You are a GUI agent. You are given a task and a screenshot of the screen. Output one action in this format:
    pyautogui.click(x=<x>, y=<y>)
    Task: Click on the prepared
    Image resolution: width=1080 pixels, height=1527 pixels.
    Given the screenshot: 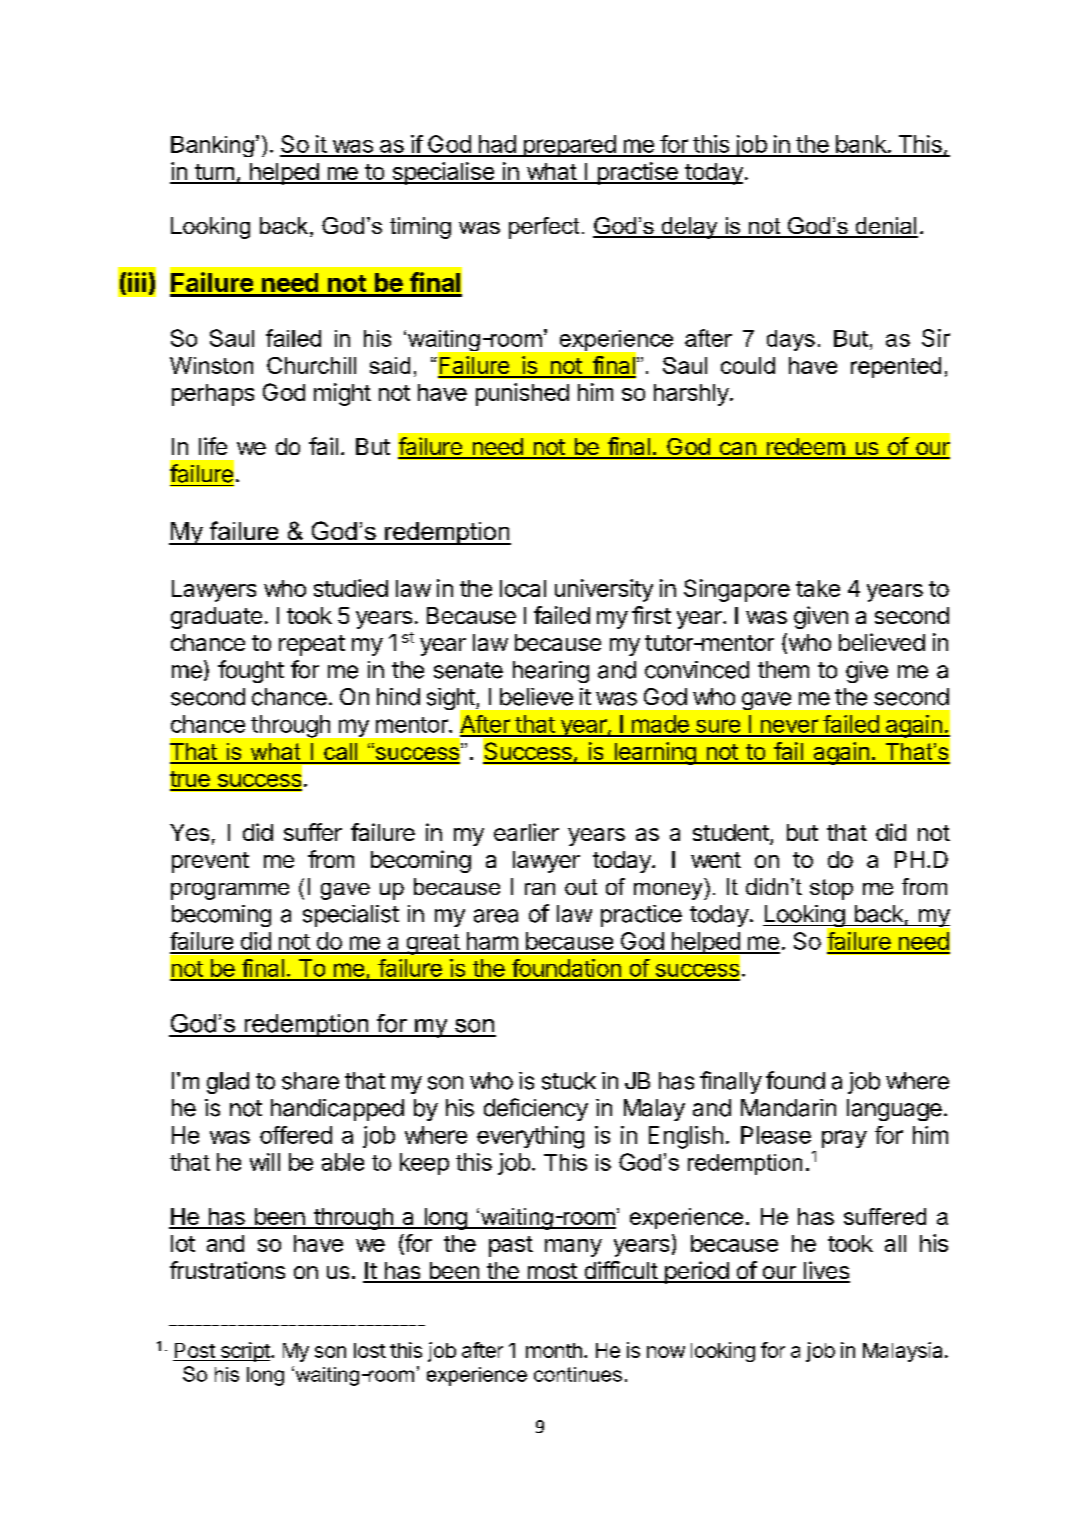 What is the action you would take?
    pyautogui.click(x=569, y=146)
